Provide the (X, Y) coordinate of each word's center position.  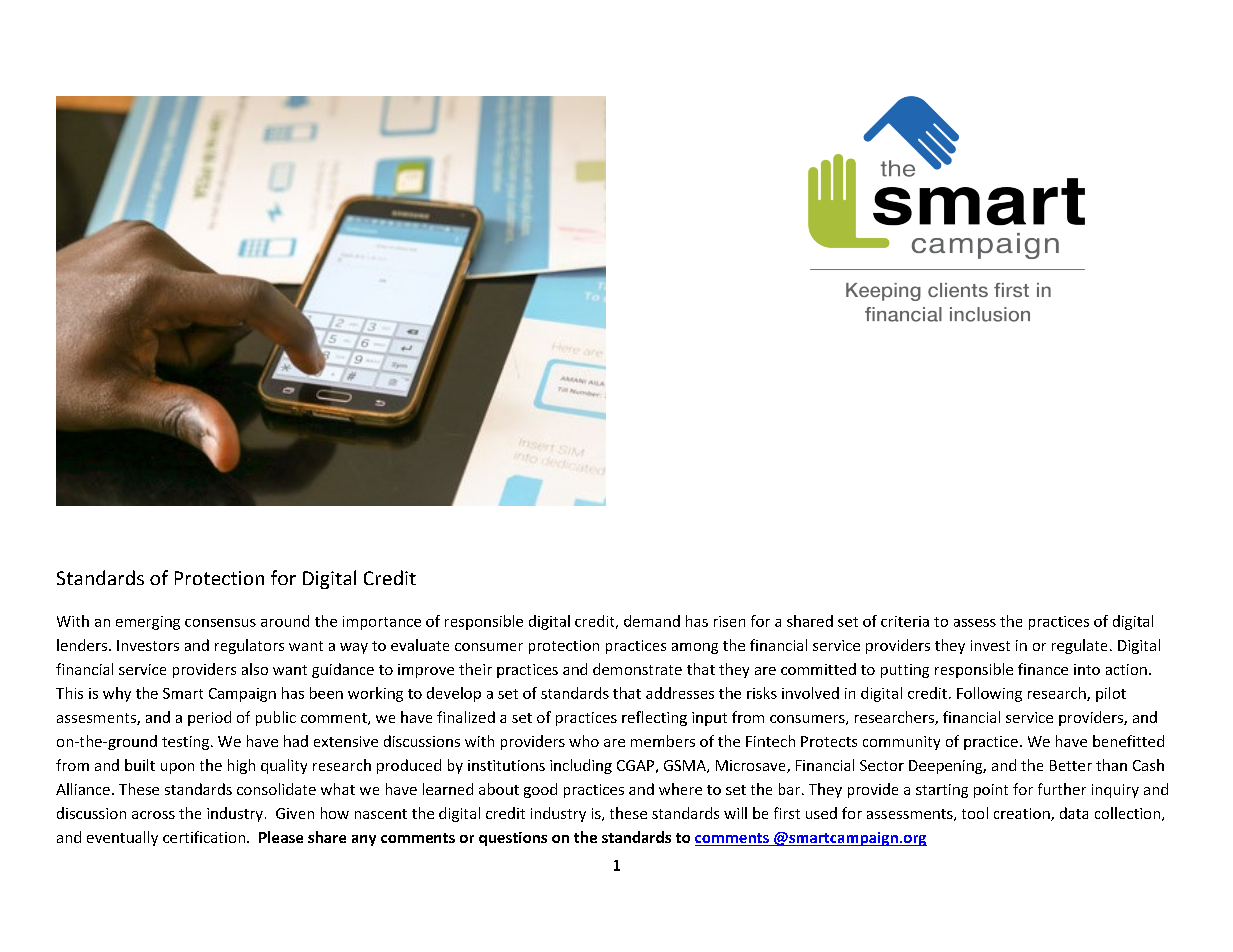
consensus (220, 623)
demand (652, 621)
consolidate (276, 789)
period (209, 718)
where (680, 789)
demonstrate (637, 669)
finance (1043, 669)
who (584, 741)
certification (204, 837)
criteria (905, 621)
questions (513, 839)
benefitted (1128, 741)
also (255, 669)
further (1062, 789)
